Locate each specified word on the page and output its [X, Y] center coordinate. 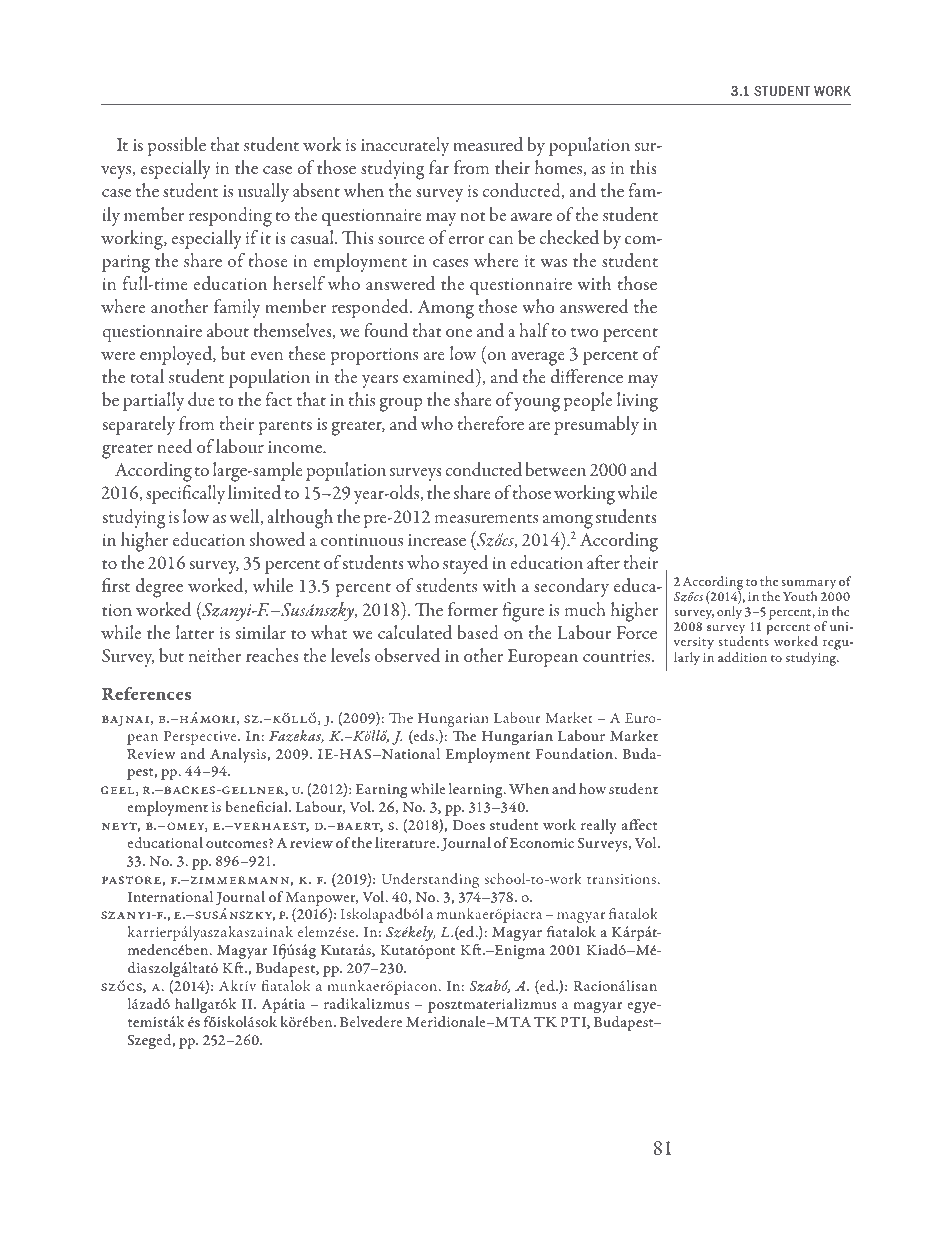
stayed [465, 564]
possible [176, 146]
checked [569, 237]
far [439, 167]
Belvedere [371, 1021]
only [729, 613]
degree [159, 588]
